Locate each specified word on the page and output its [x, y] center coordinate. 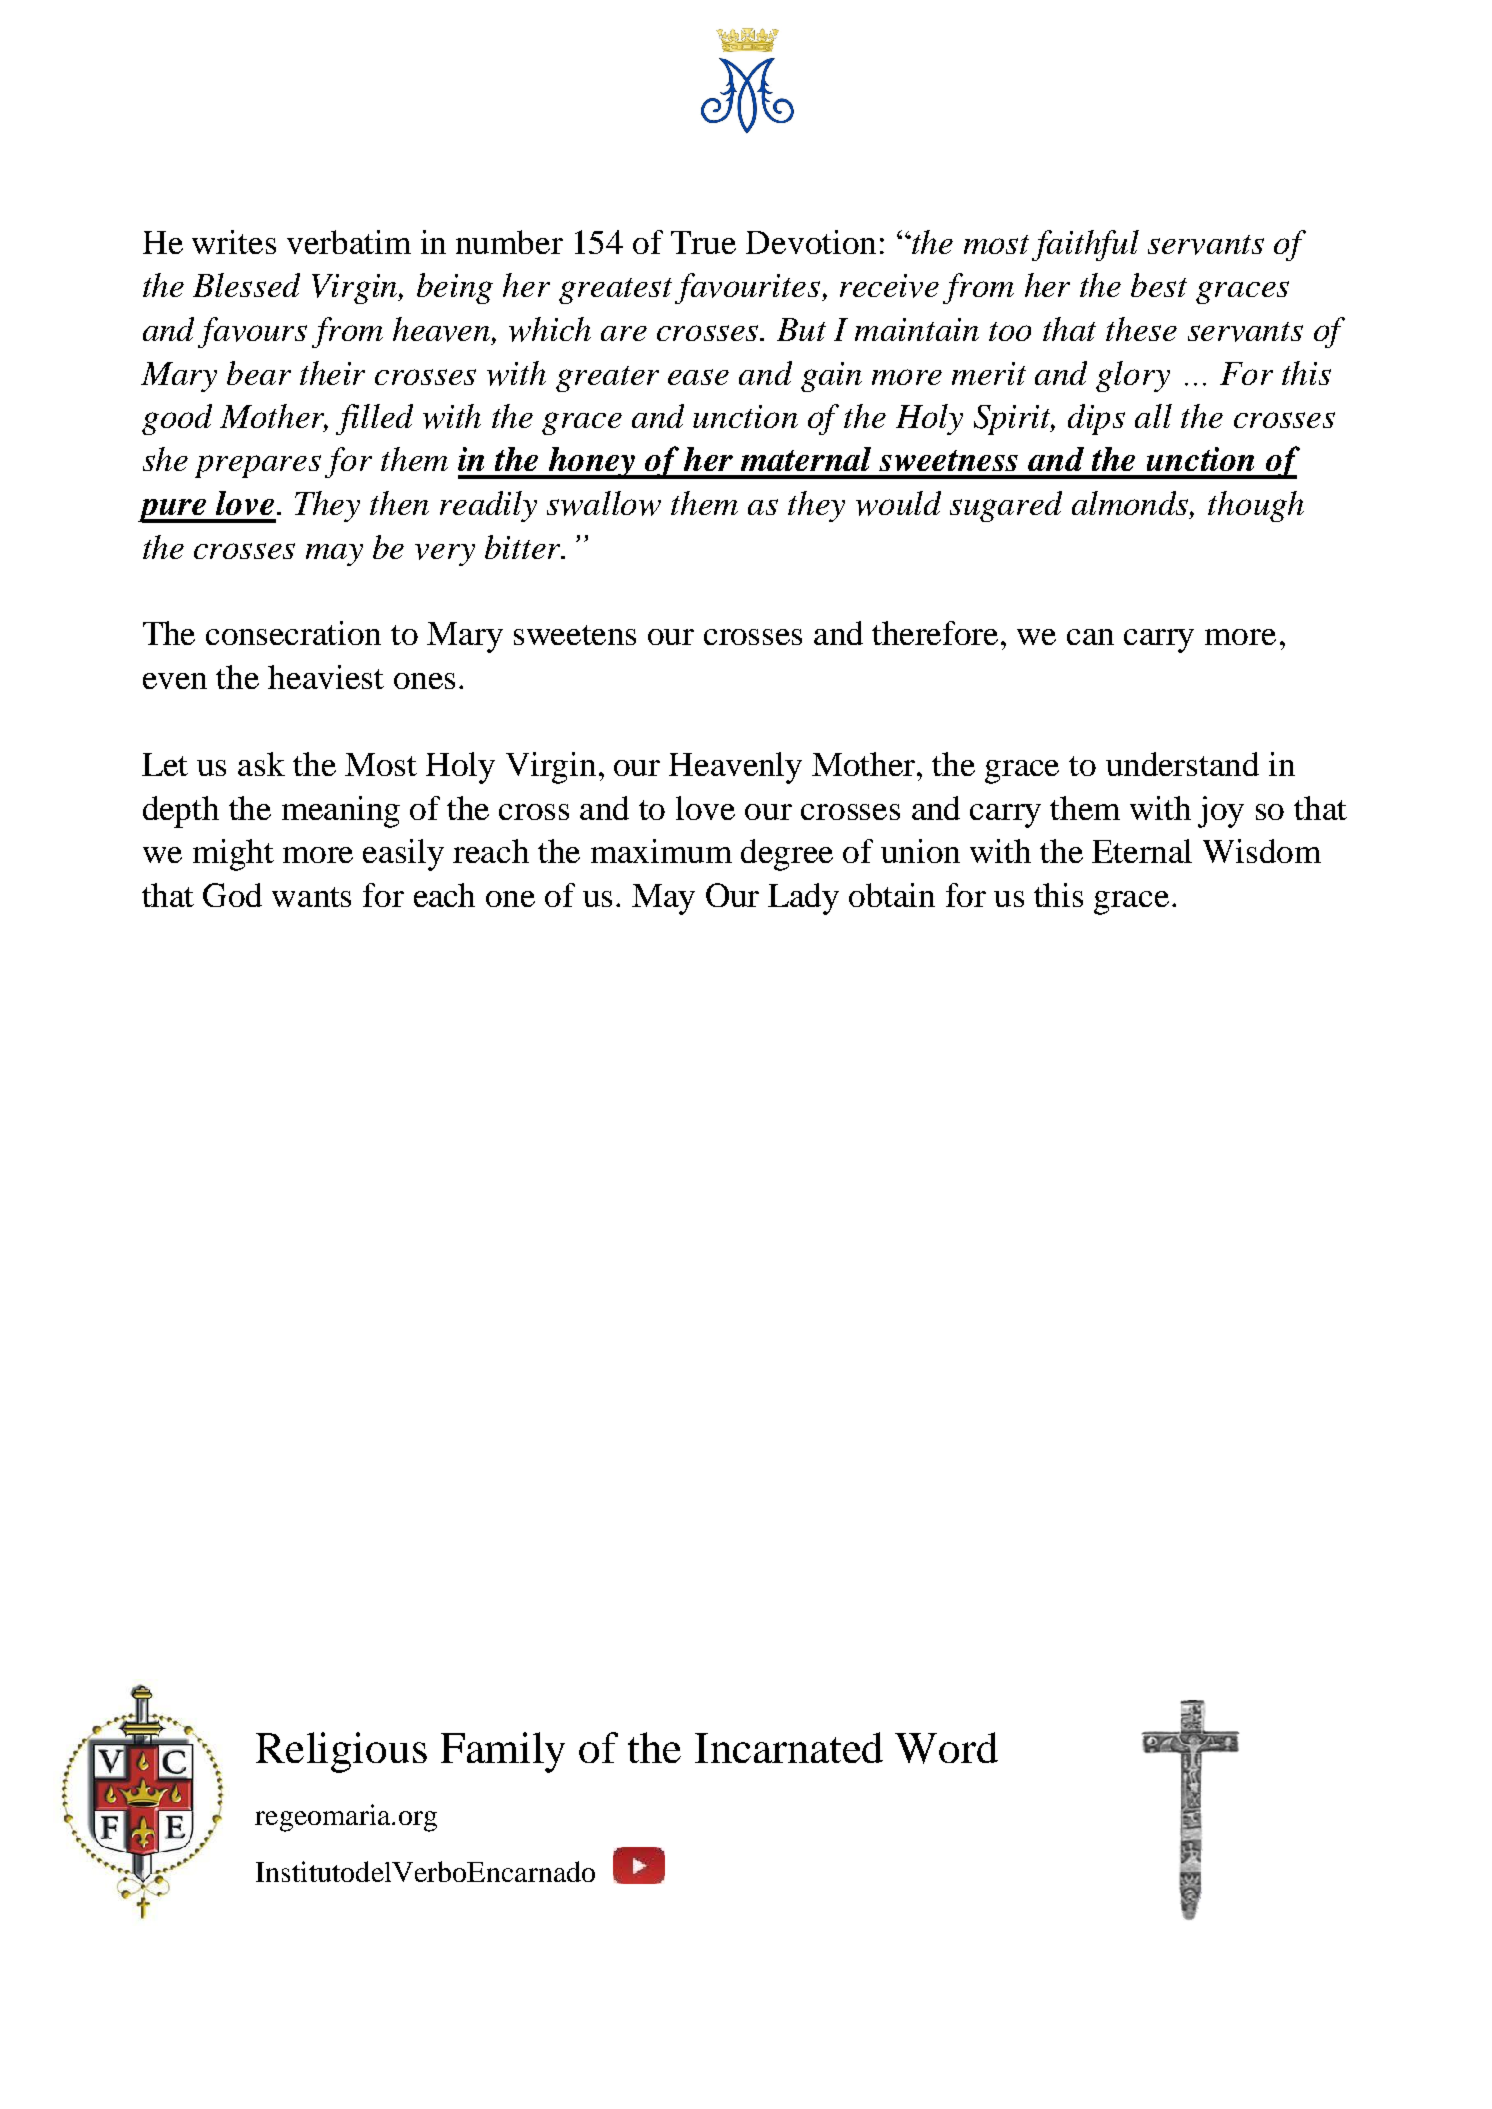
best [1159, 285]
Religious [341, 1752]
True [703, 242]
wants [311, 897]
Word [946, 1748]
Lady [803, 899]
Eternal [1142, 851]
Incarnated [789, 1747]
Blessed [246, 285]
